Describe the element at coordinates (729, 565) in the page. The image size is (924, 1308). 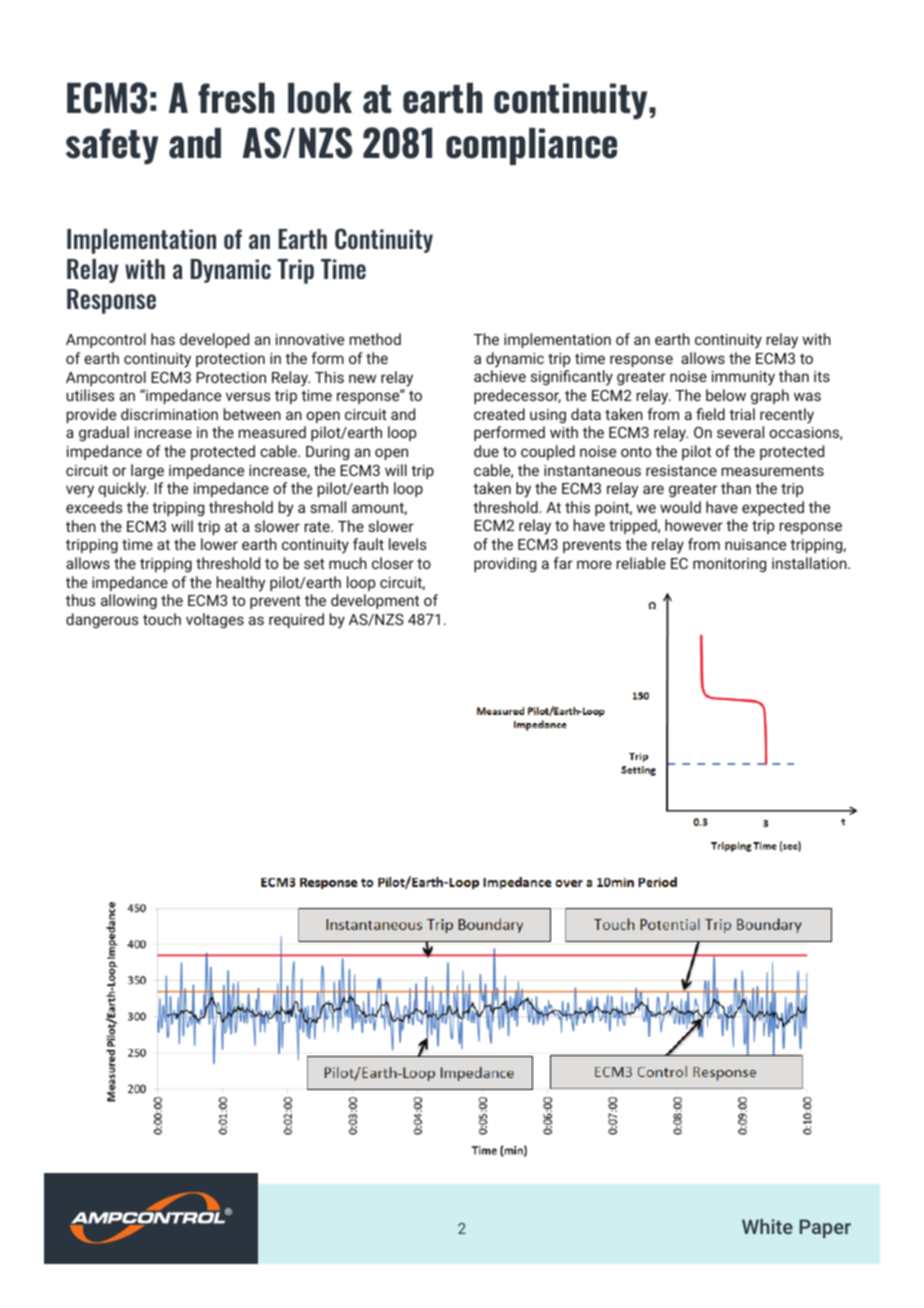
I see `monitoring` at that location.
